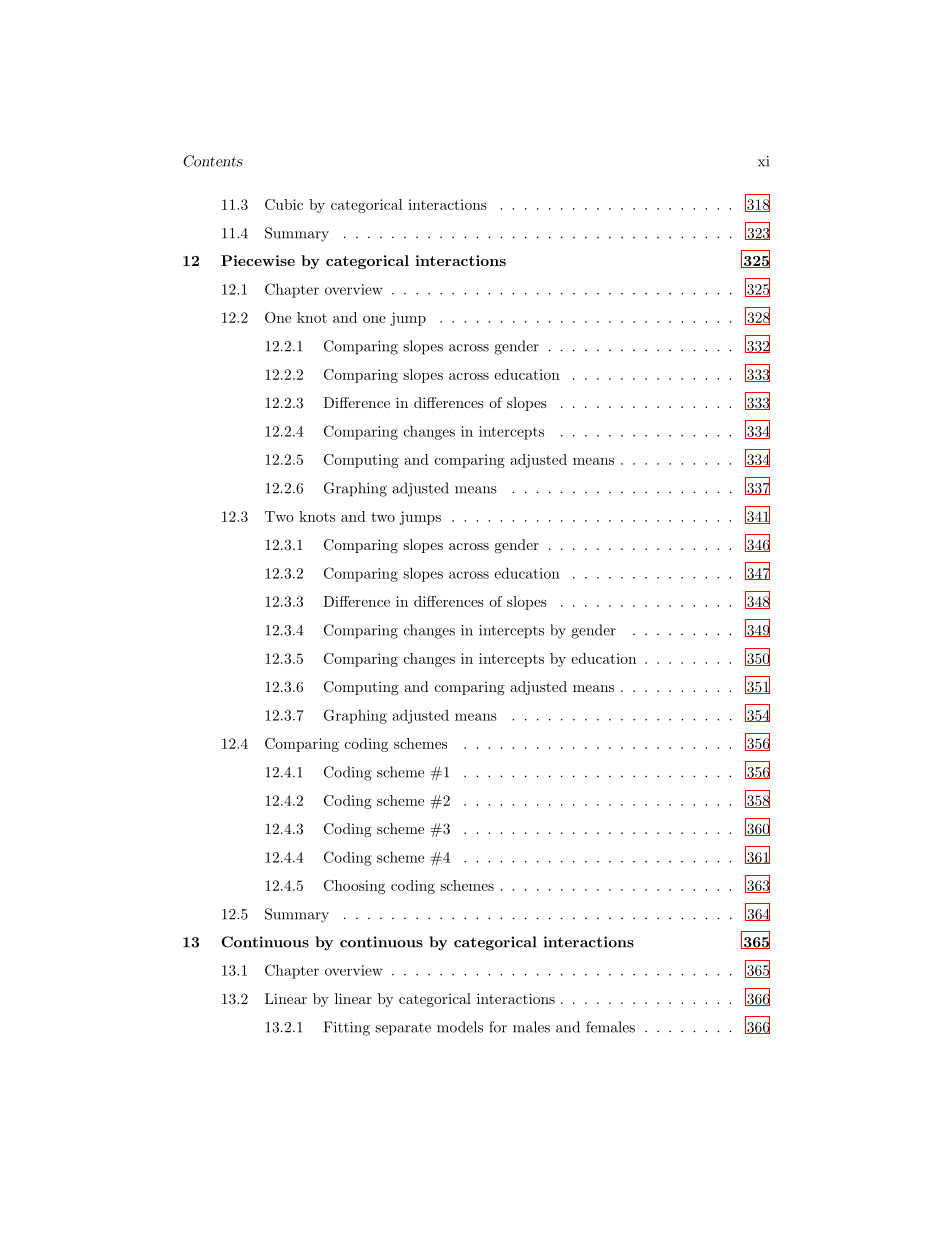 The width and height of the document is (952, 1233). I want to click on Choosing, so click(354, 887).
